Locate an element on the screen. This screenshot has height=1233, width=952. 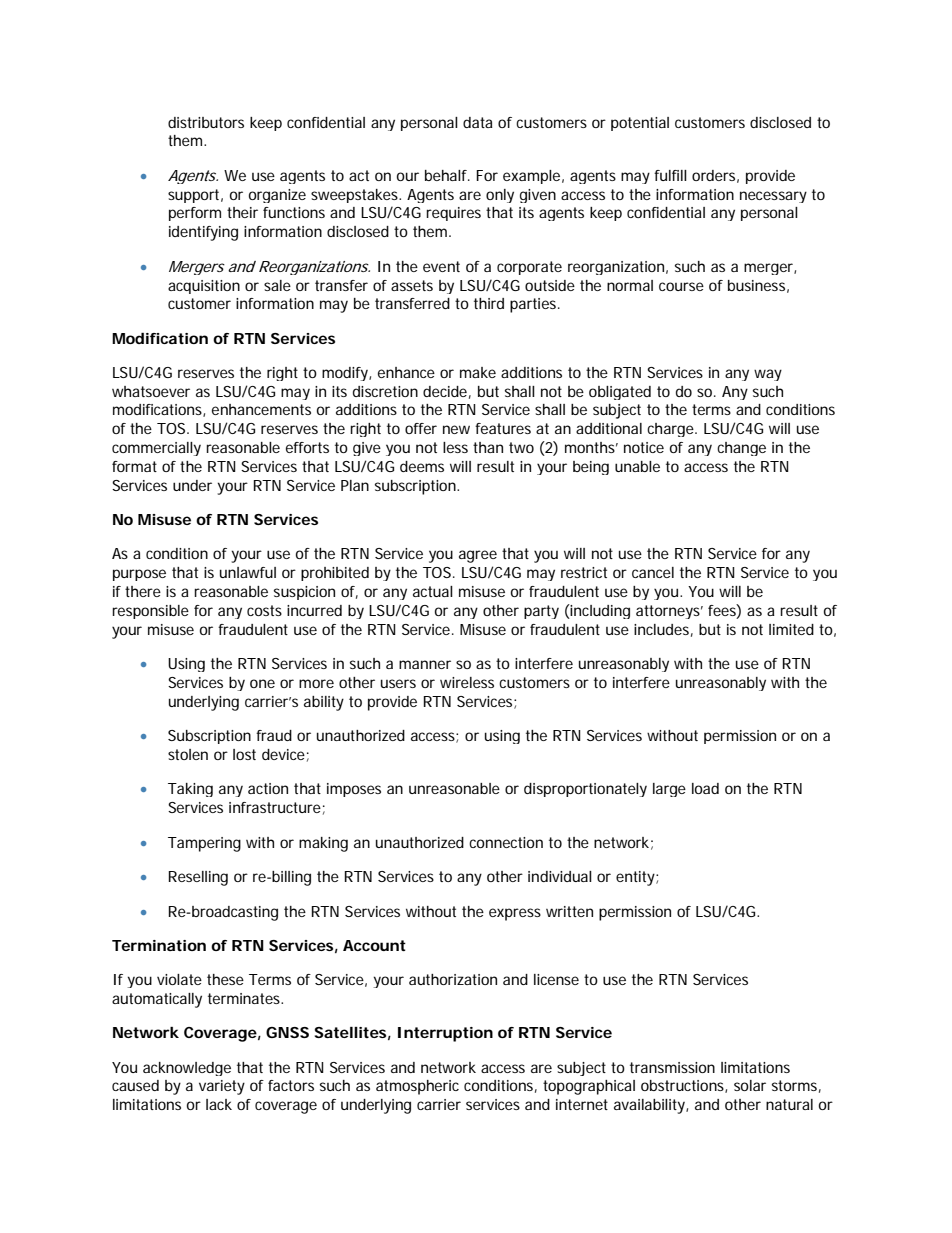
orders is located at coordinates (715, 176).
